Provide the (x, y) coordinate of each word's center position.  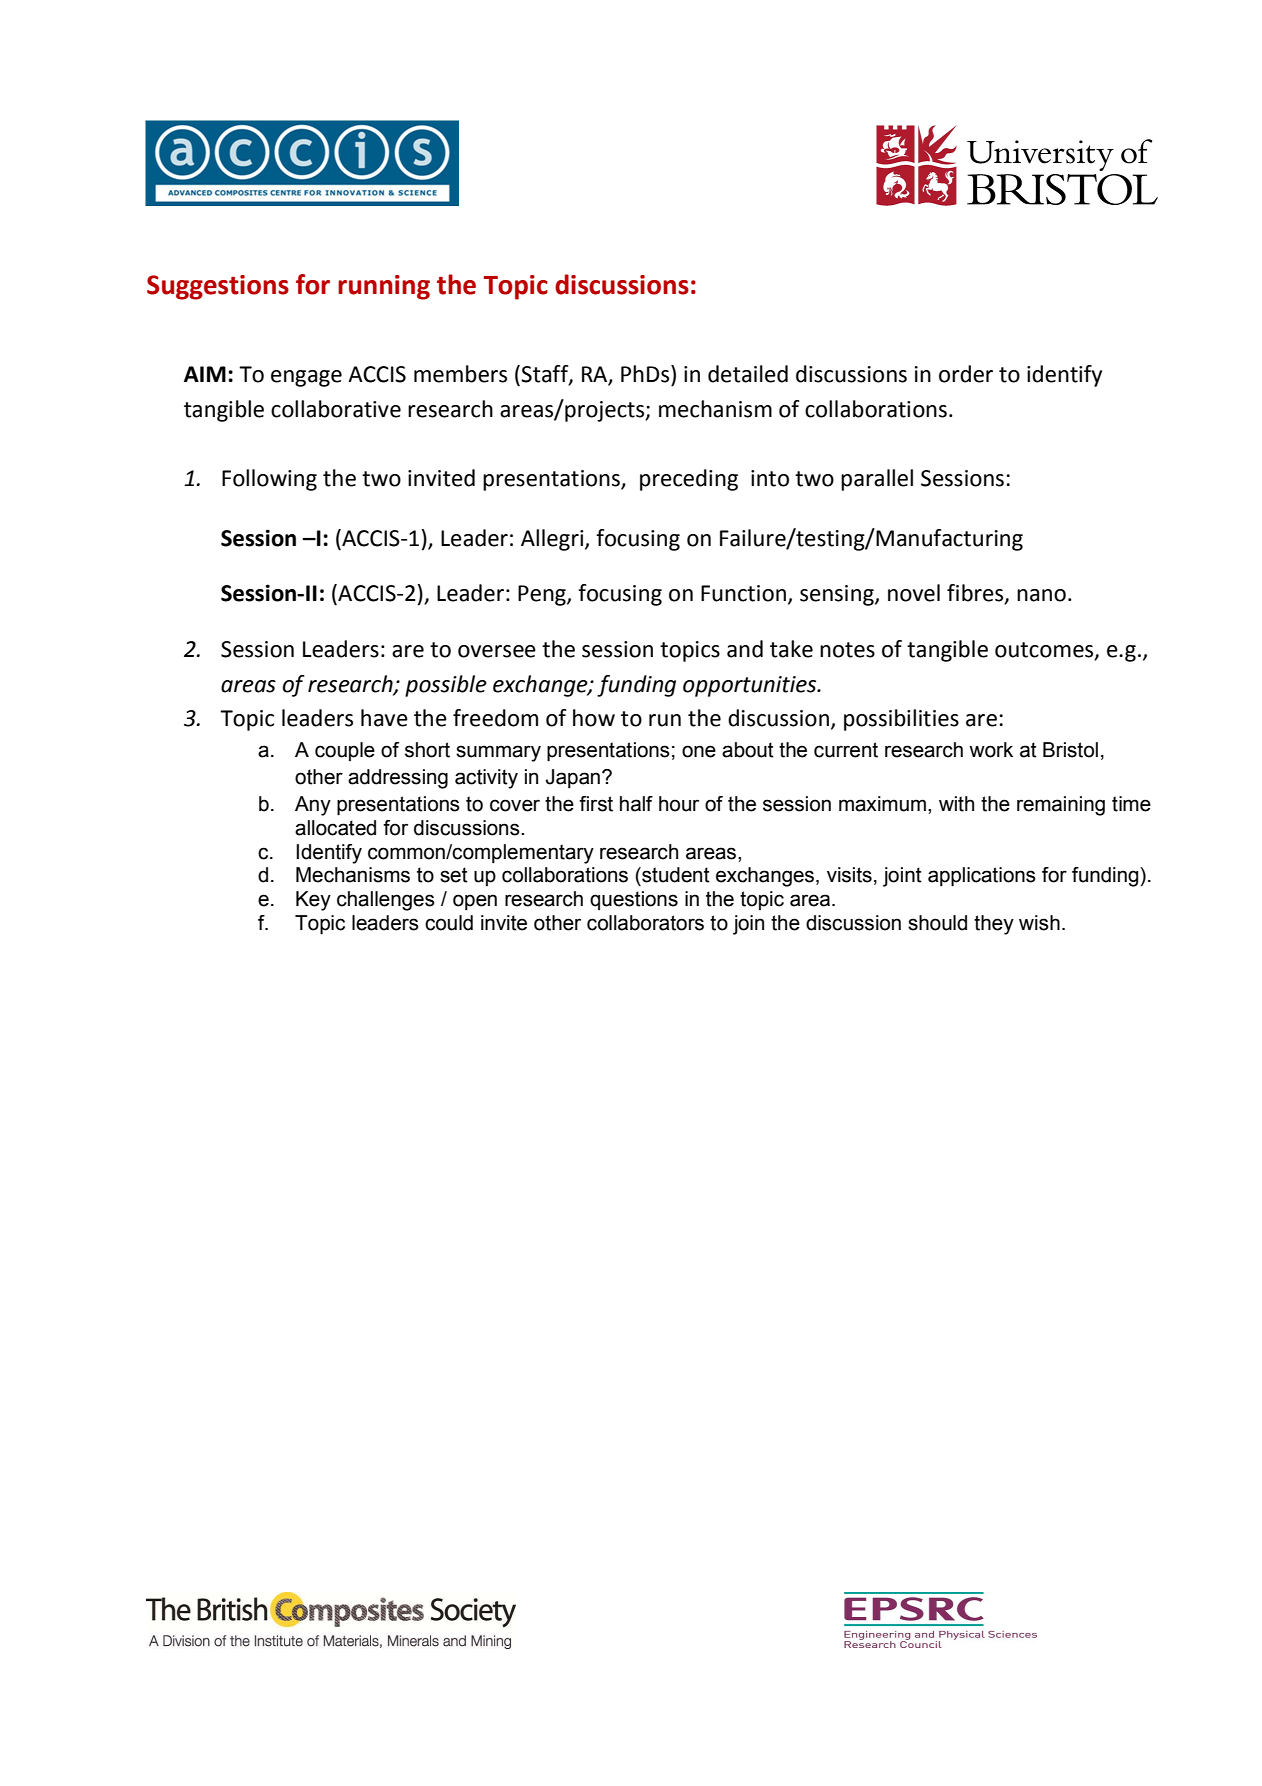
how (594, 718)
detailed (748, 374)
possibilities (901, 720)
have (384, 718)
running (384, 287)
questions (634, 900)
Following (269, 480)
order (966, 374)
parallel (877, 480)
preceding (689, 480)
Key (313, 901)
